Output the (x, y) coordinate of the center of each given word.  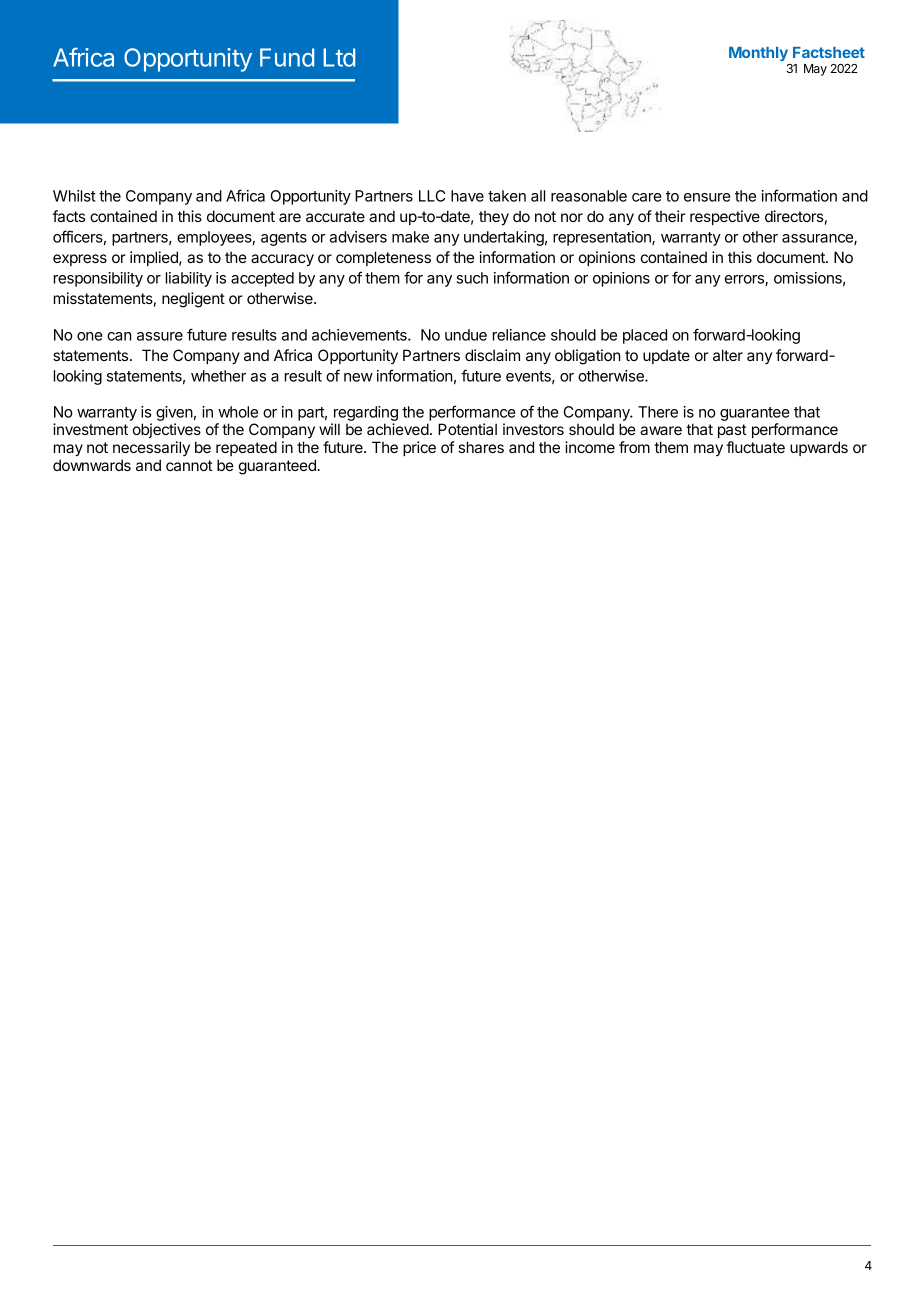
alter (728, 355)
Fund (287, 57)
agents (284, 239)
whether (218, 376)
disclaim (492, 355)
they (494, 218)
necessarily (151, 448)
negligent (193, 300)
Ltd (339, 57)
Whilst (74, 196)
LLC (432, 196)
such (472, 278)
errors (745, 280)
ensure (707, 197)
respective (725, 217)
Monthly (758, 54)
